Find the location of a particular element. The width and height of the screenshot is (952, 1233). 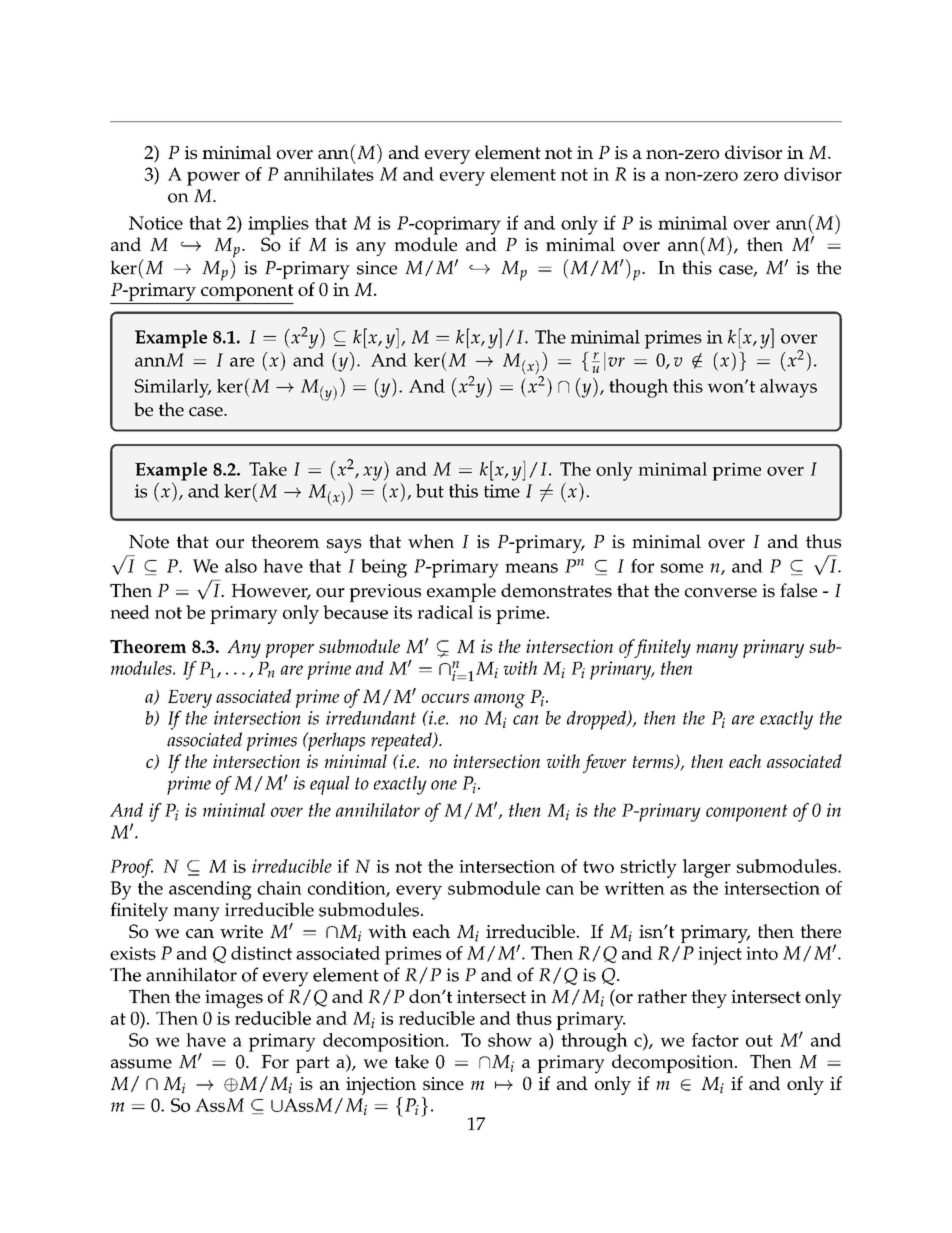

equal is located at coordinates (330, 785).
